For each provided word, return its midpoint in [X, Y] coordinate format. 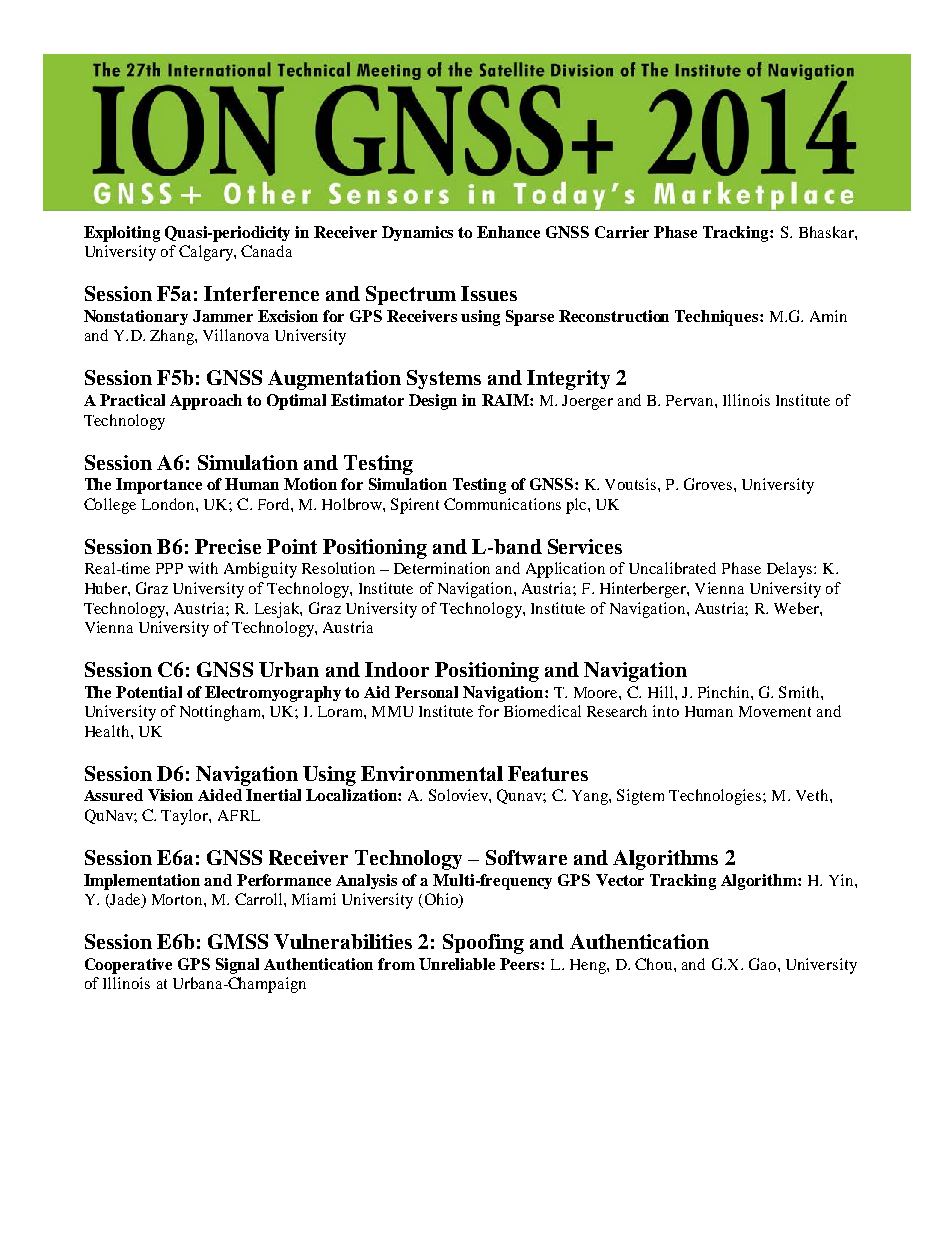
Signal [237, 966]
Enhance [508, 232]
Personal [426, 692]
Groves [709, 484]
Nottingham [221, 713]
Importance [159, 486]
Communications [502, 504]
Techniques [718, 318]
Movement [775, 711]
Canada [266, 251]
